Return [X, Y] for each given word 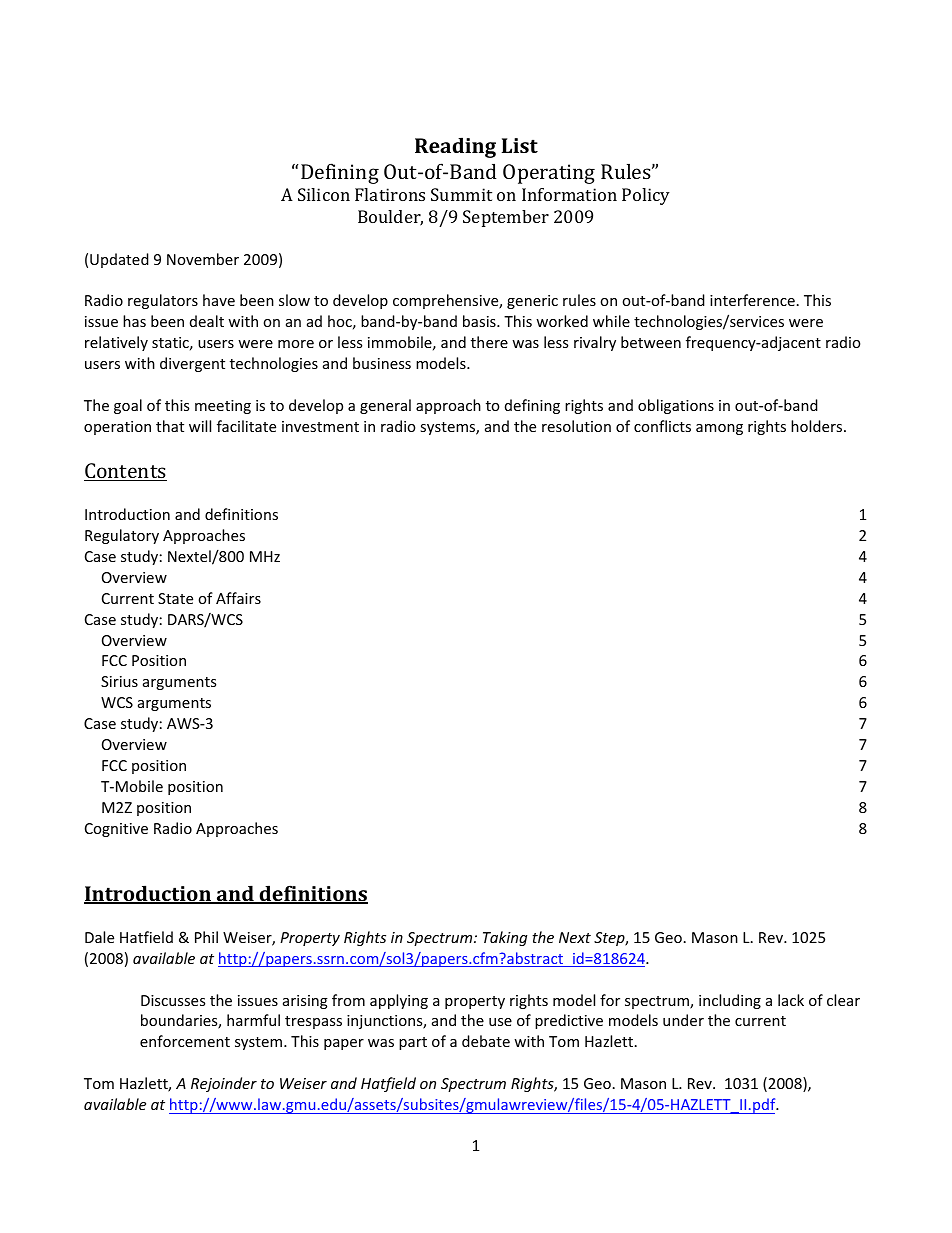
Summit [461, 194]
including [730, 1001]
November [203, 259]
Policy [646, 196]
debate [486, 1041]
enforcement [185, 1041]
